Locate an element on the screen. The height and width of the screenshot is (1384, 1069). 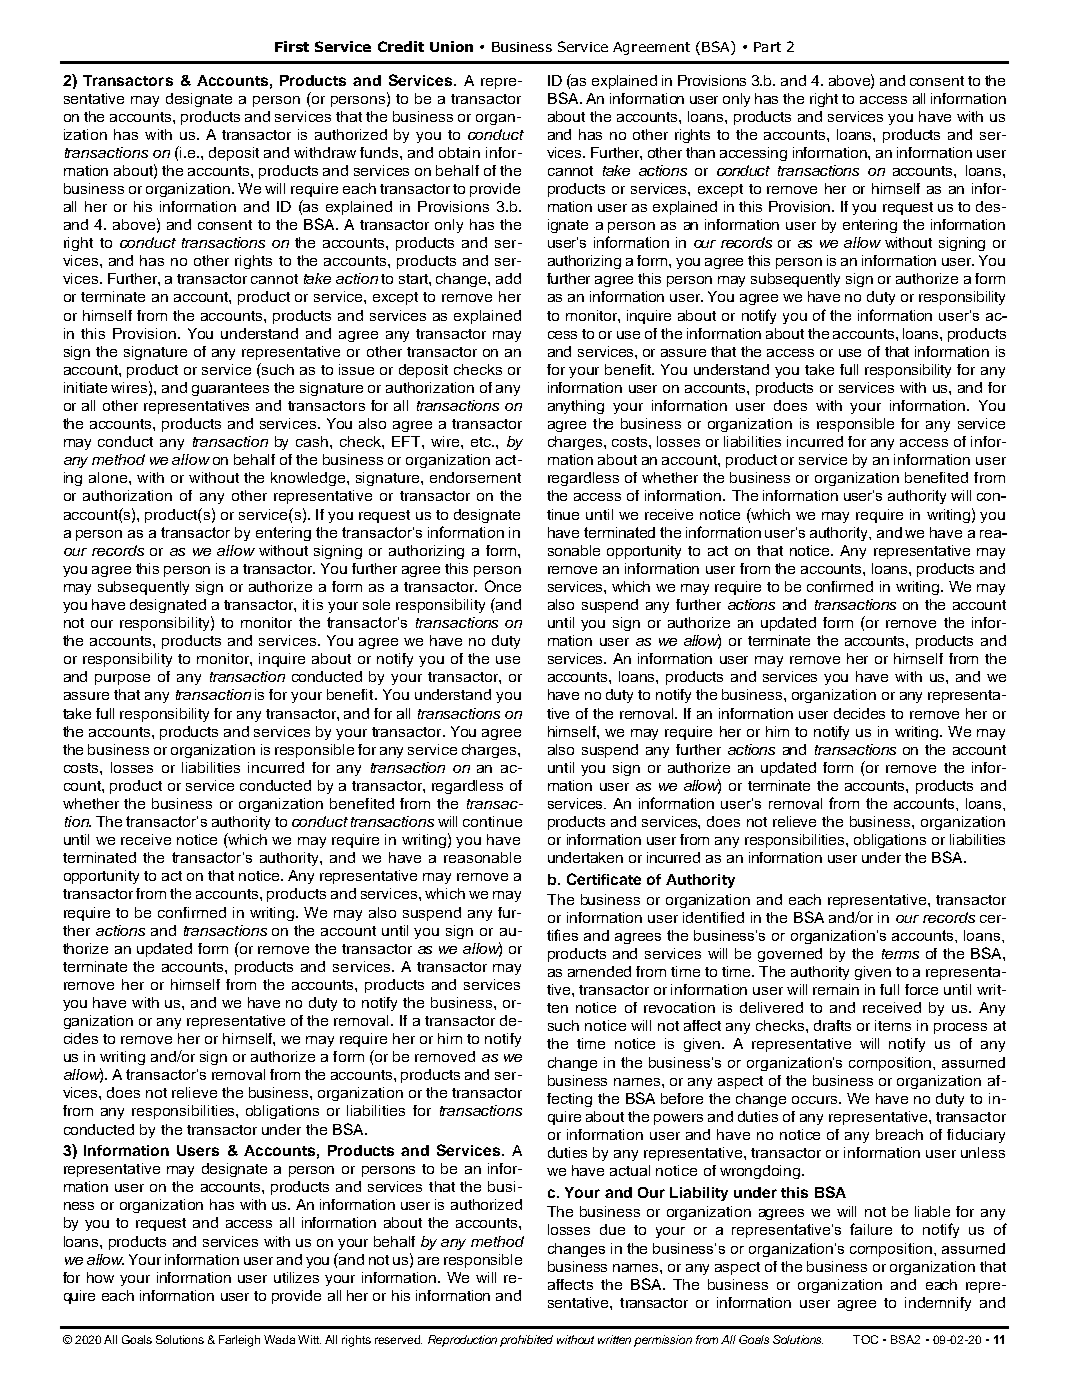
how is located at coordinates (100, 1277).
